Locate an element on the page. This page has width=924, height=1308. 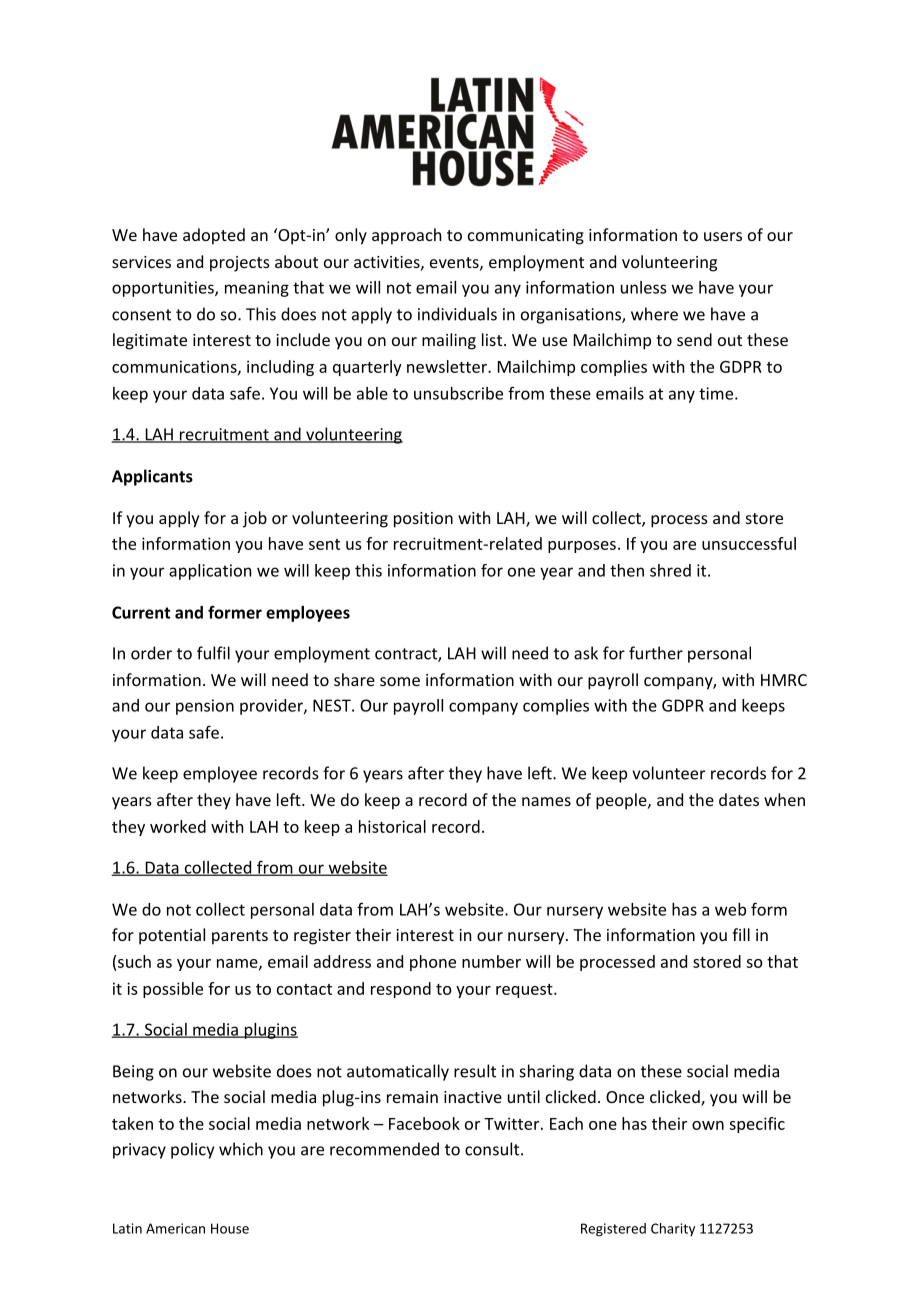
some is located at coordinates (400, 681).
